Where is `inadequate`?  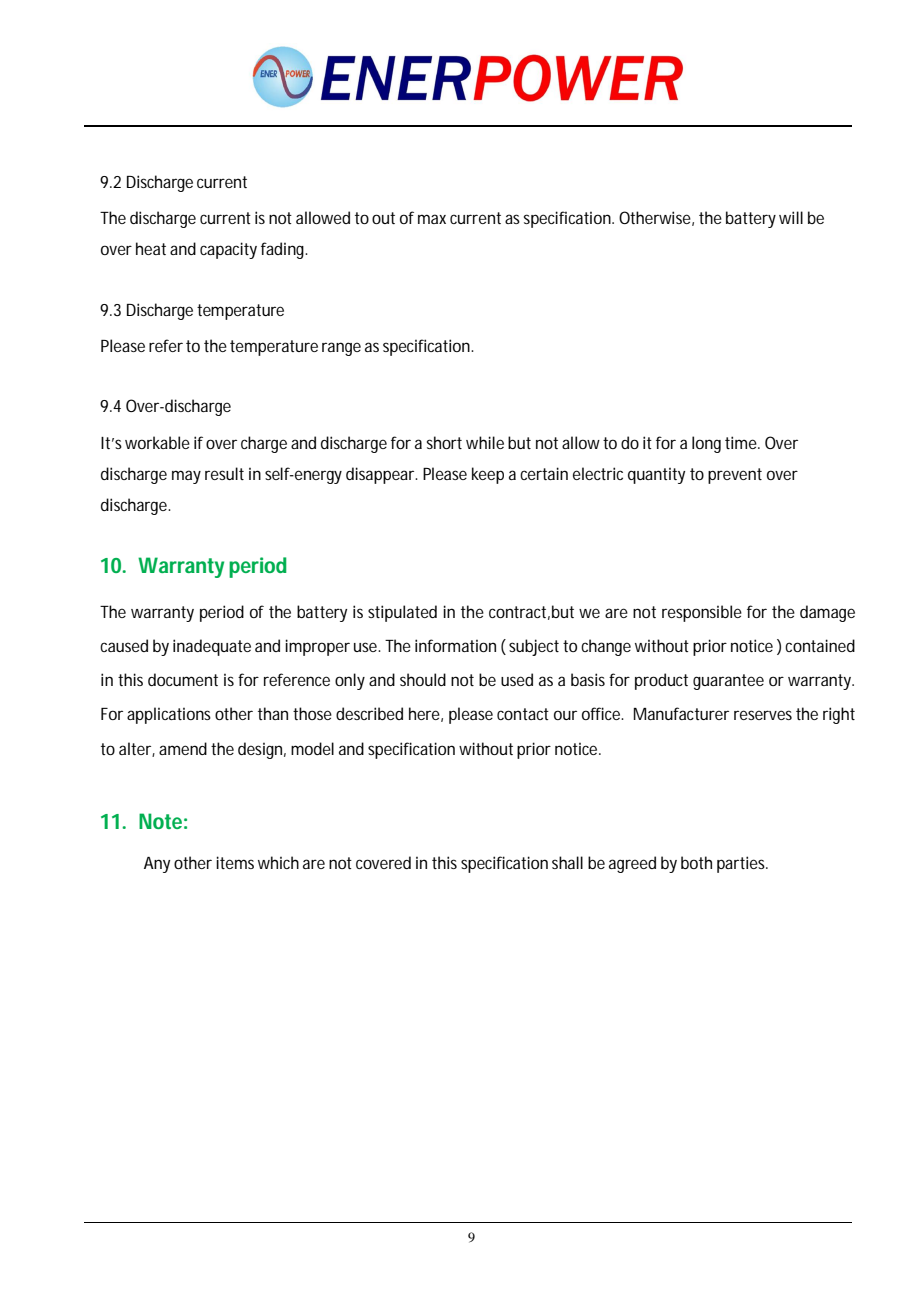 inadequate is located at coordinates (212, 647).
